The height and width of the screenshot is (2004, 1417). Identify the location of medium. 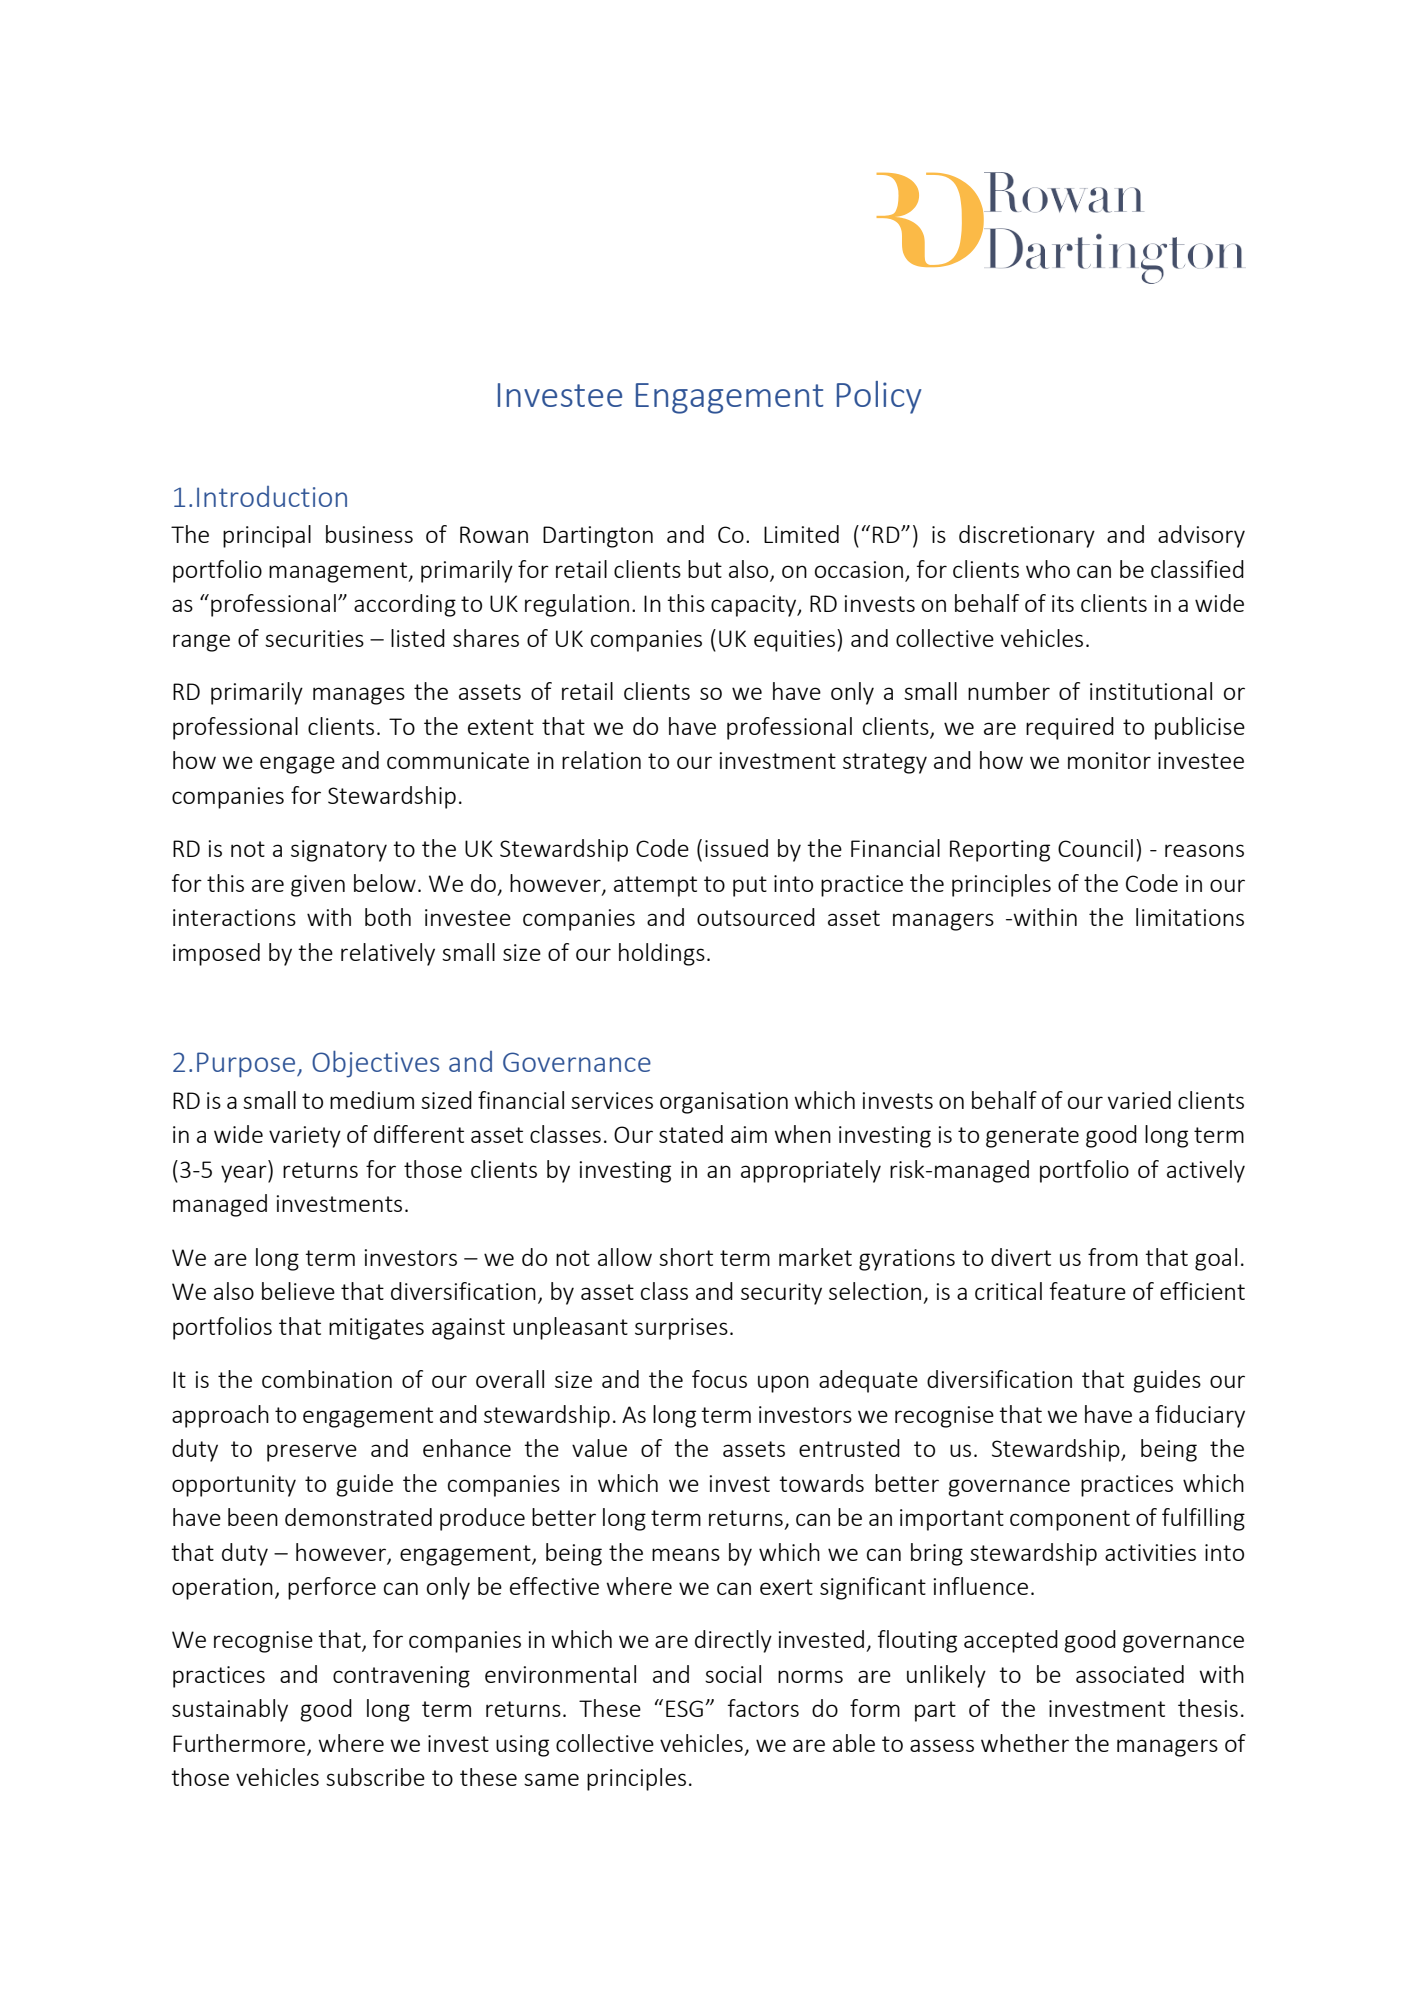
(372, 1100).
